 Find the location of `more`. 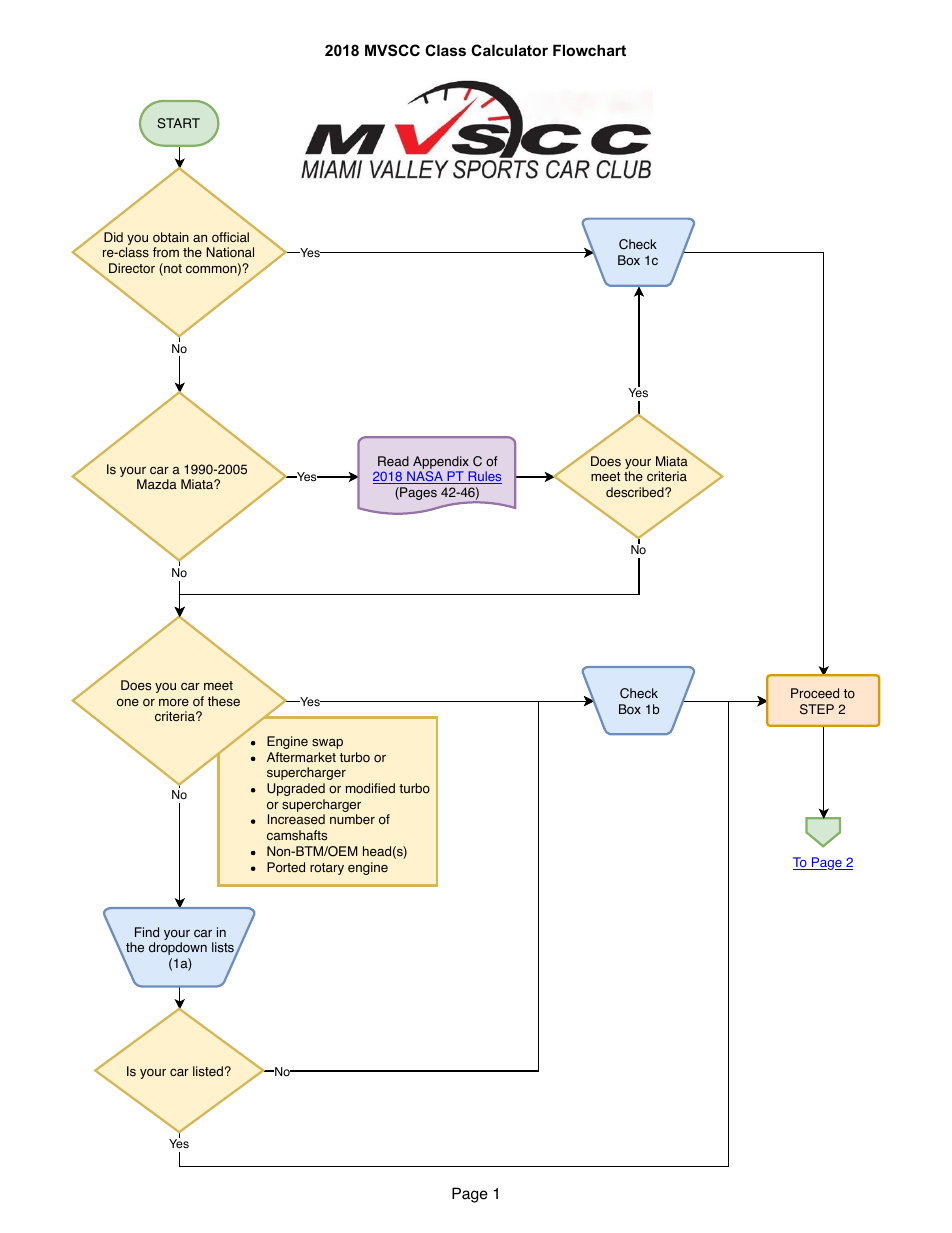

more is located at coordinates (174, 703).
